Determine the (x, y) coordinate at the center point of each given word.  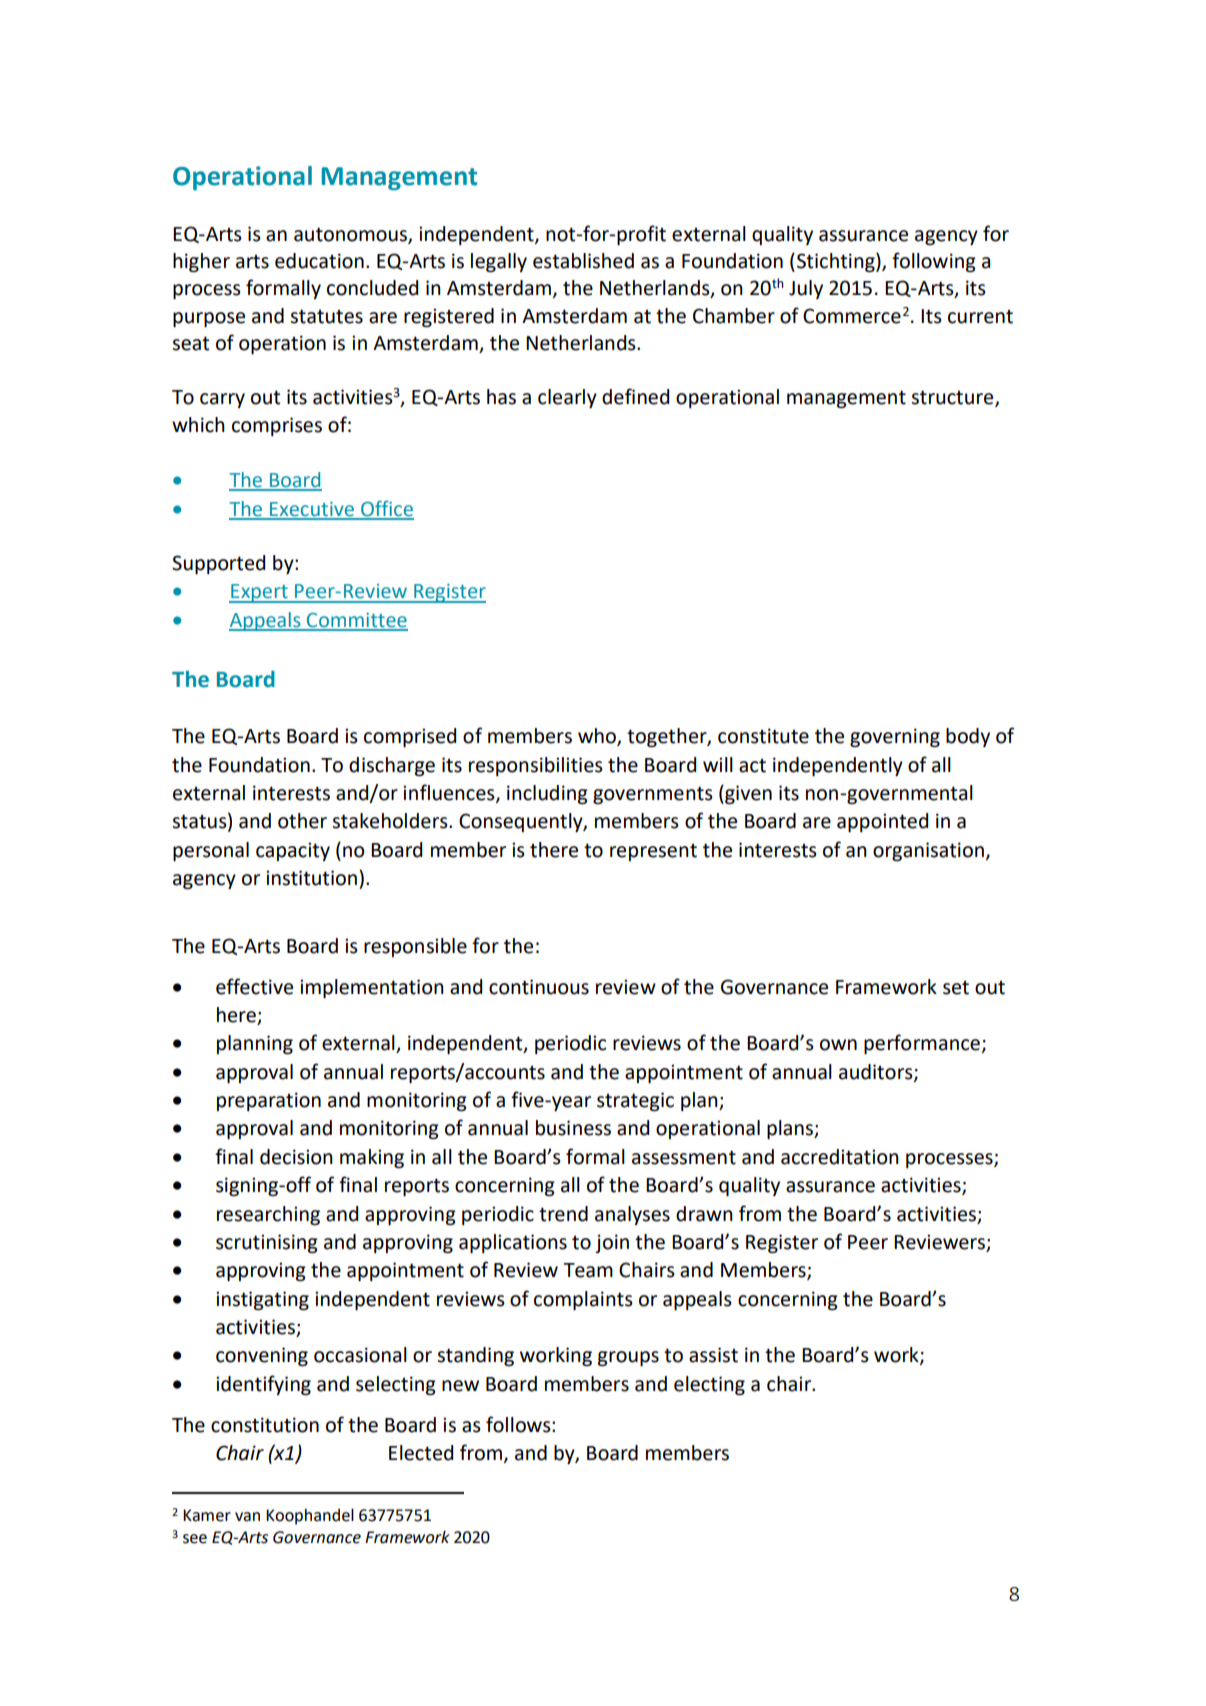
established (583, 261)
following (934, 262)
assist (713, 1355)
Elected (421, 1453)
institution (311, 878)
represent (653, 852)
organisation (928, 851)
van (247, 1517)
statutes (326, 316)
